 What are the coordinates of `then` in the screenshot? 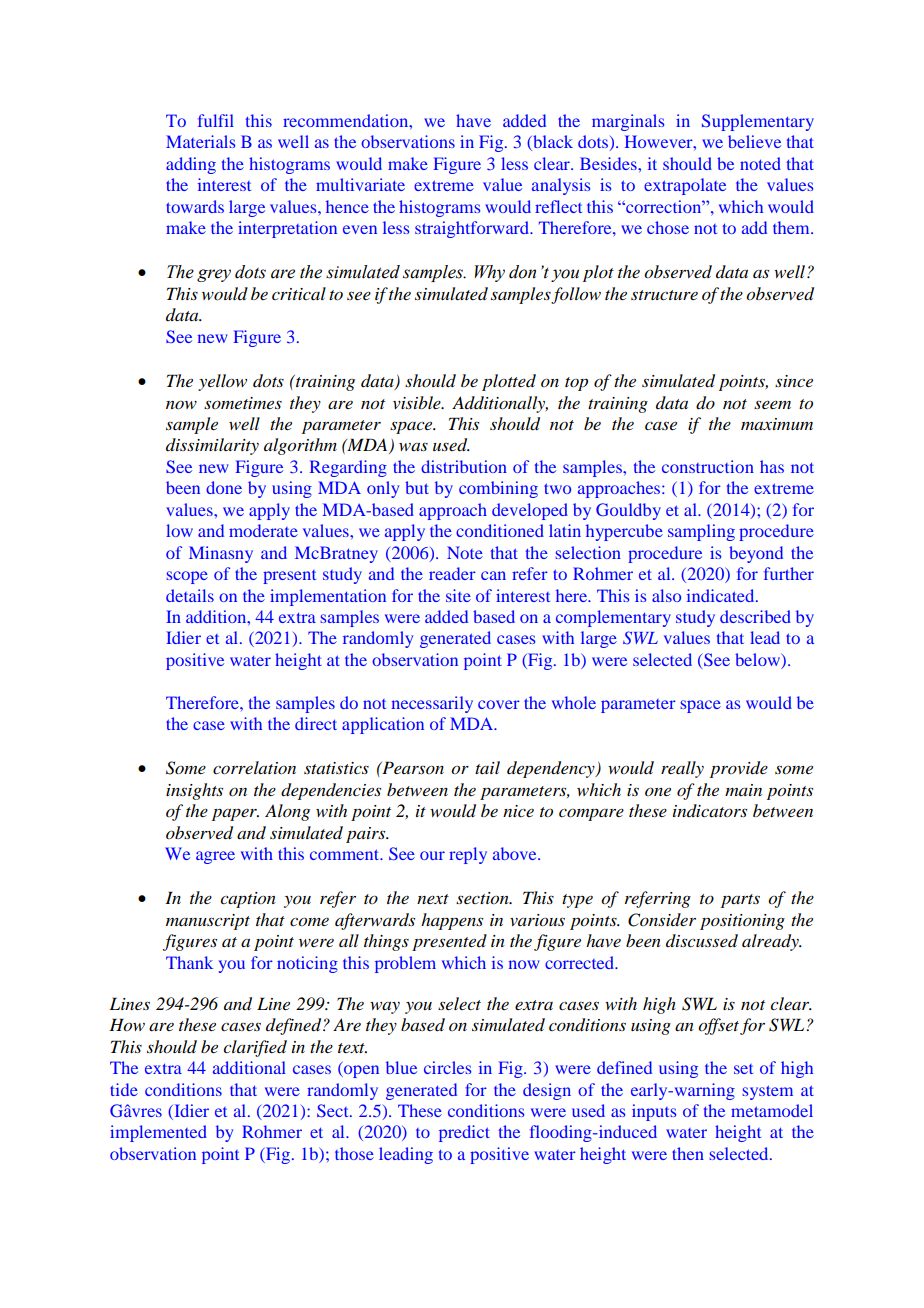 It's located at (688, 1153).
